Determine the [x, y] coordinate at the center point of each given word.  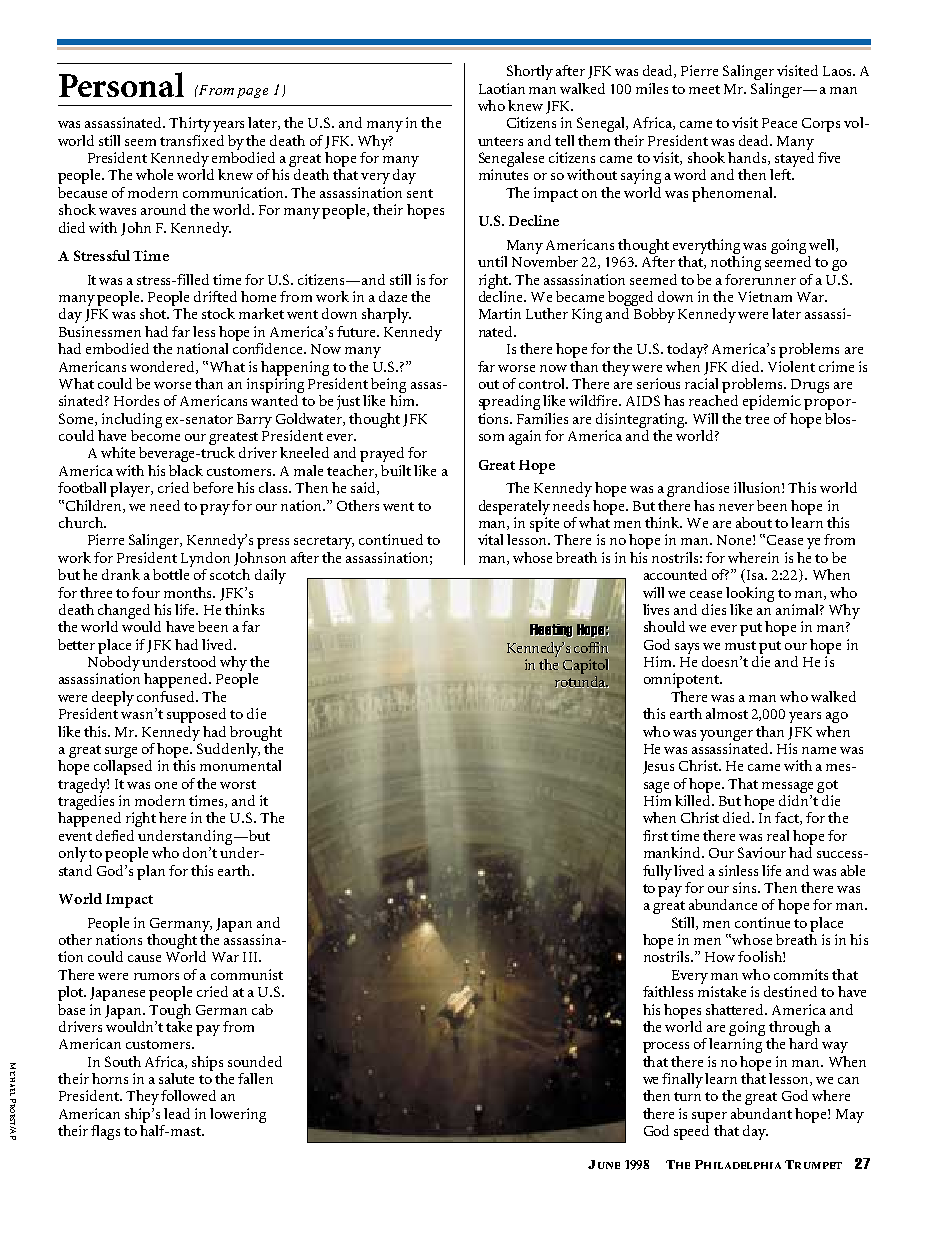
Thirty [190, 124]
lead [177, 1113]
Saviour [762, 852]
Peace [779, 123]
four [146, 592]
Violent [791, 366]
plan [151, 872]
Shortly [530, 72]
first [655, 835]
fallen [255, 1078]
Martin [500, 313]
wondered [163, 367]
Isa [757, 575]
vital [490, 539]
